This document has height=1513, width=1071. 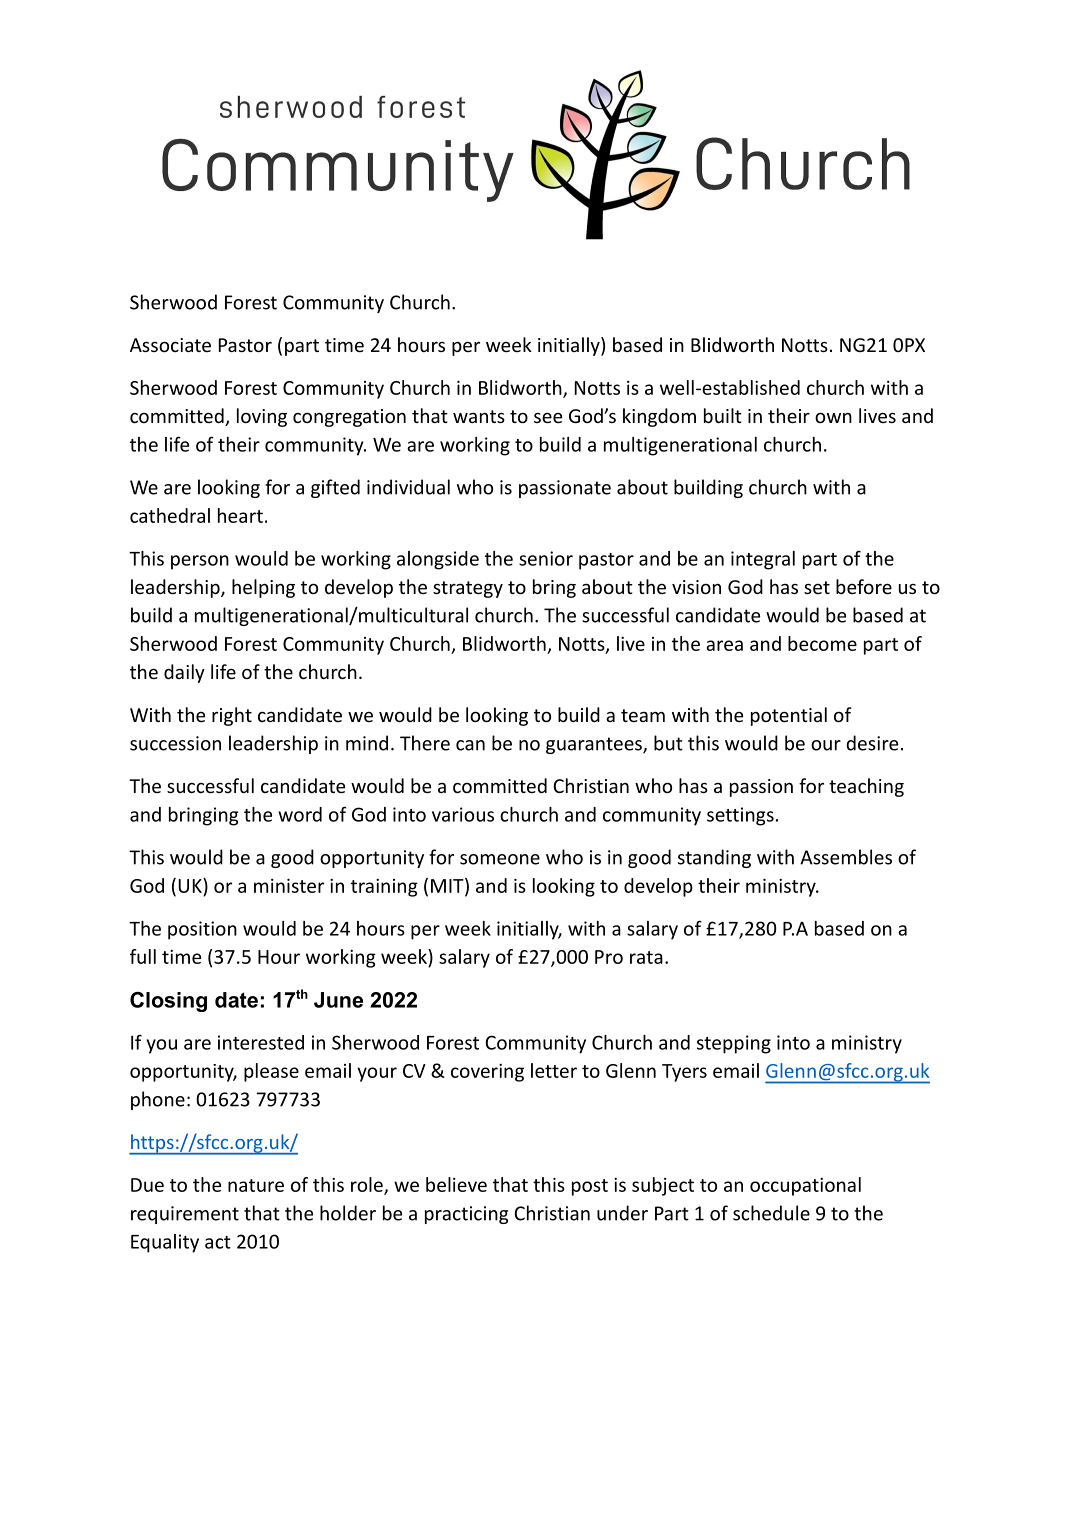 What do you see at coordinates (479, 416) in the document?
I see `wants` at bounding box center [479, 416].
